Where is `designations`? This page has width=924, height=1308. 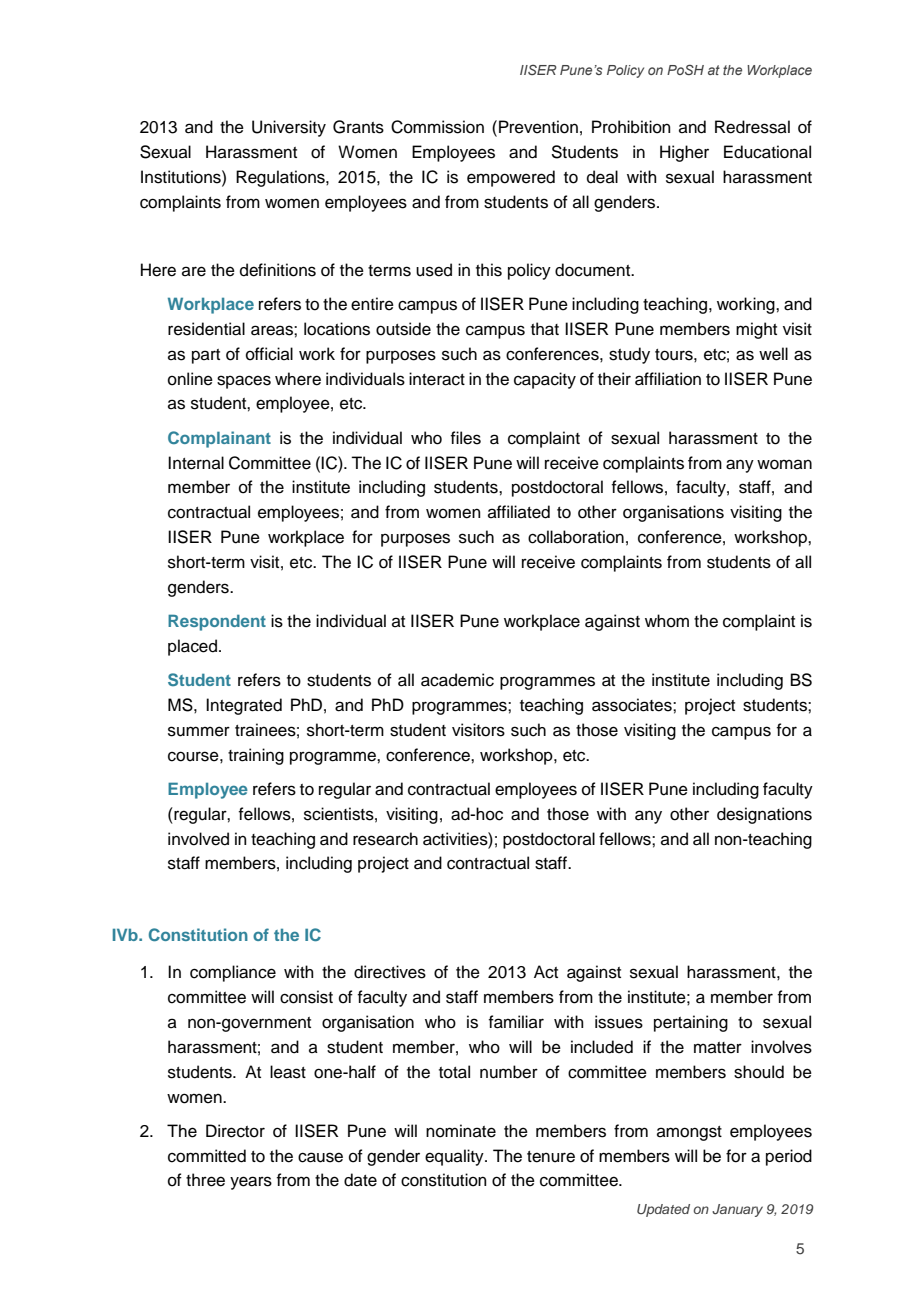
designations is located at coordinates (764, 815).
